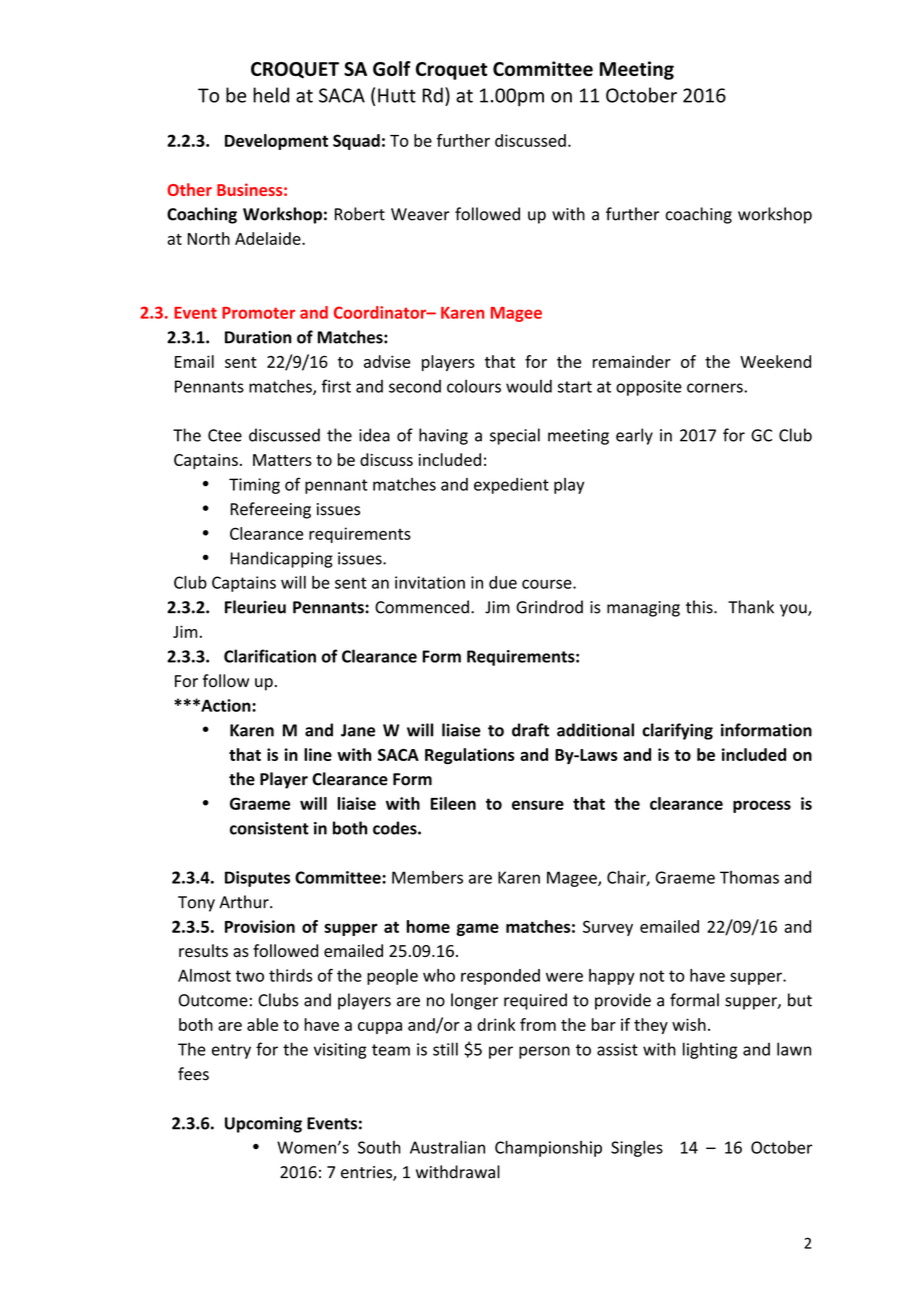  I want to click on Upcoming, so click(263, 1125).
